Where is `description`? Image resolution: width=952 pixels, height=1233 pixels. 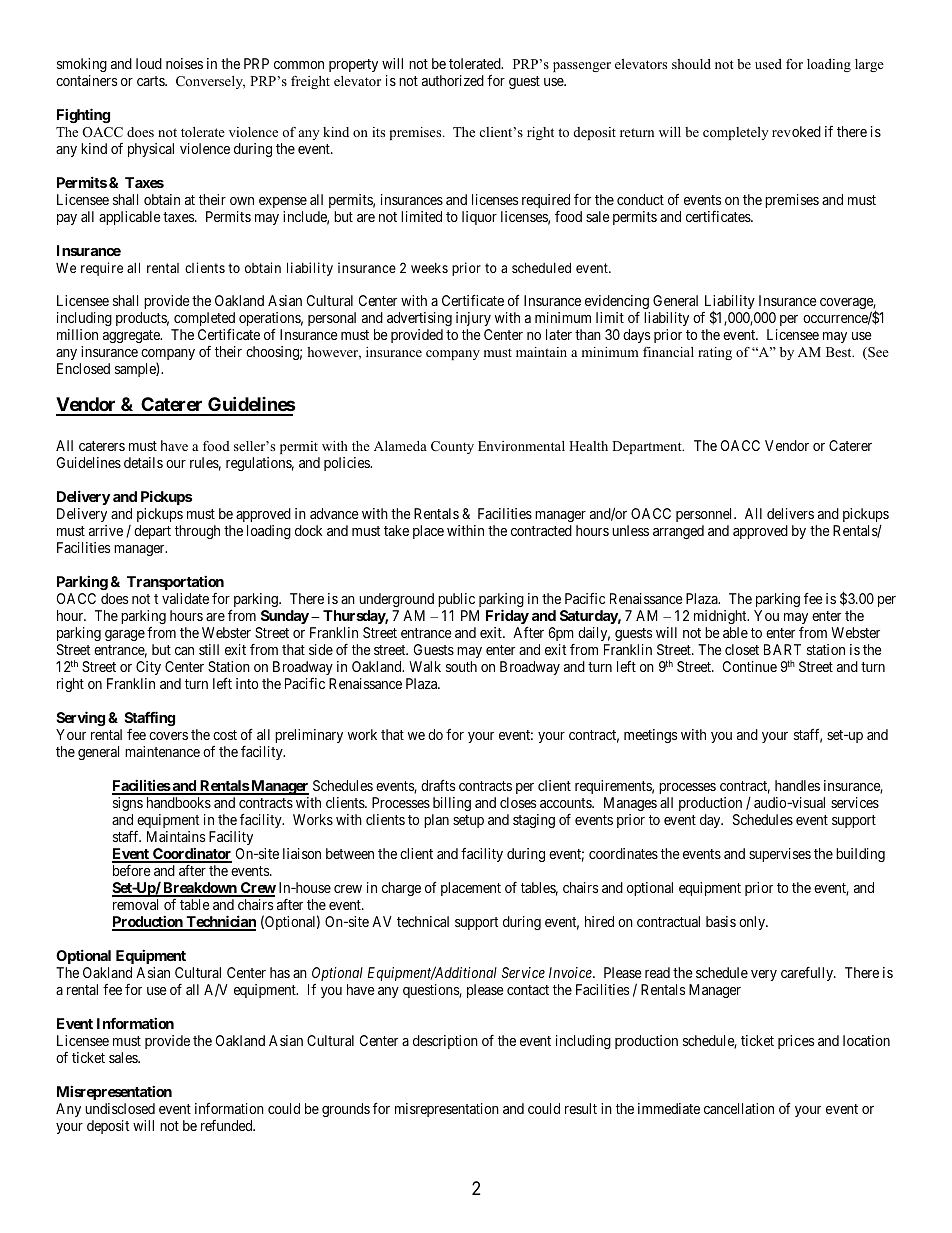
description is located at coordinates (445, 1042).
